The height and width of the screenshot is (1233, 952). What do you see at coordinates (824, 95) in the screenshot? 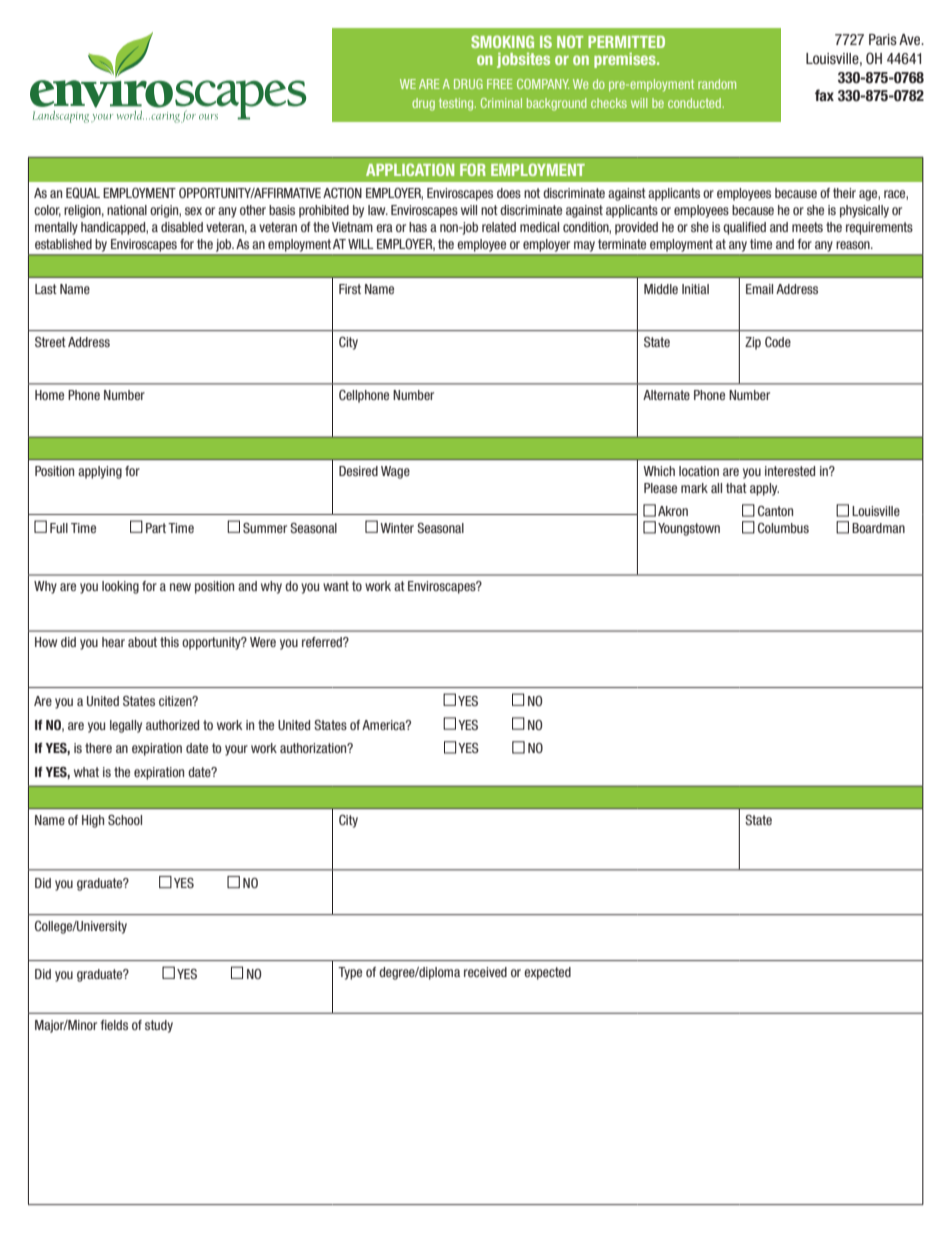
I see `fax` at bounding box center [824, 95].
